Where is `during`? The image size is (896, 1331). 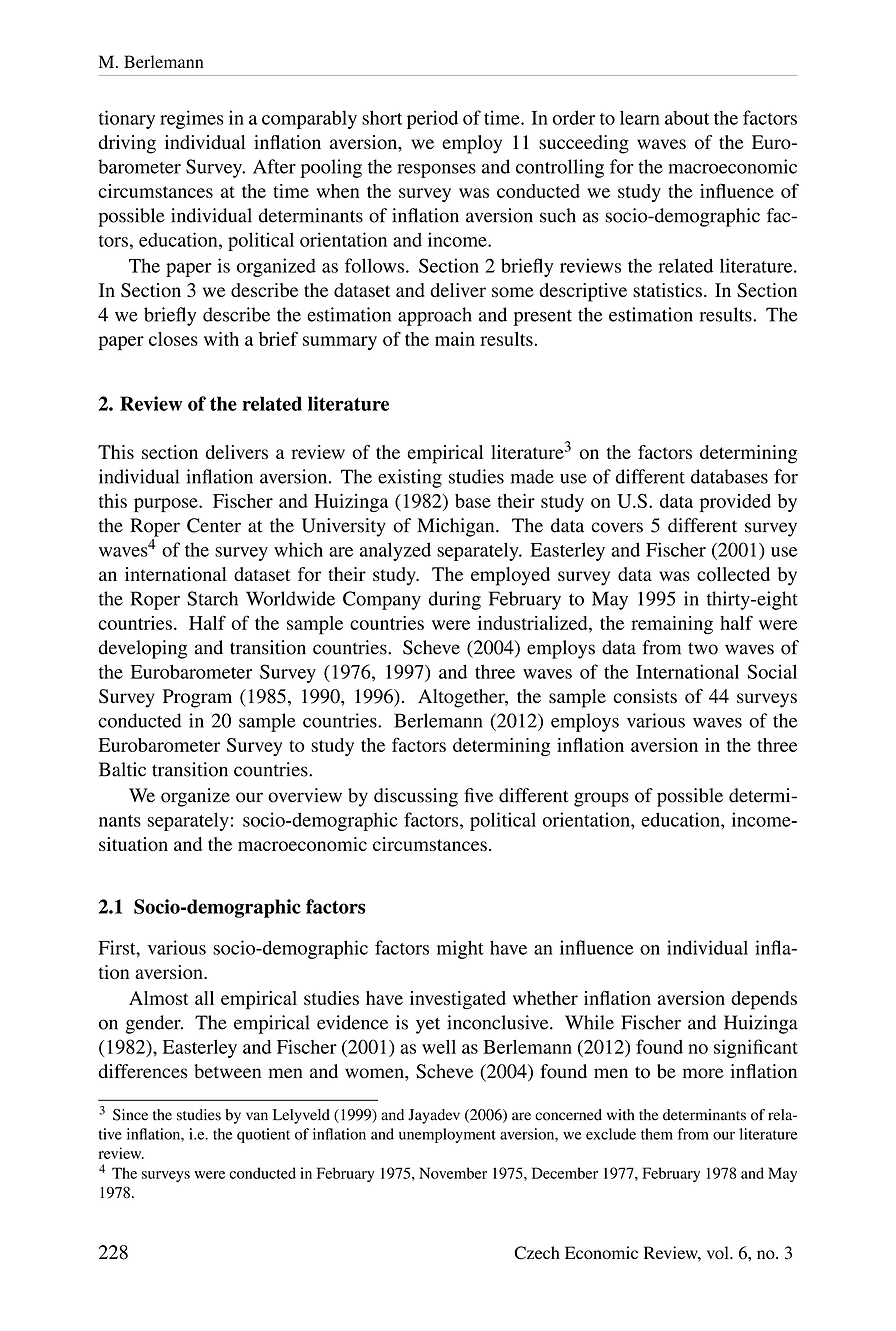
during is located at coordinates (455, 600).
